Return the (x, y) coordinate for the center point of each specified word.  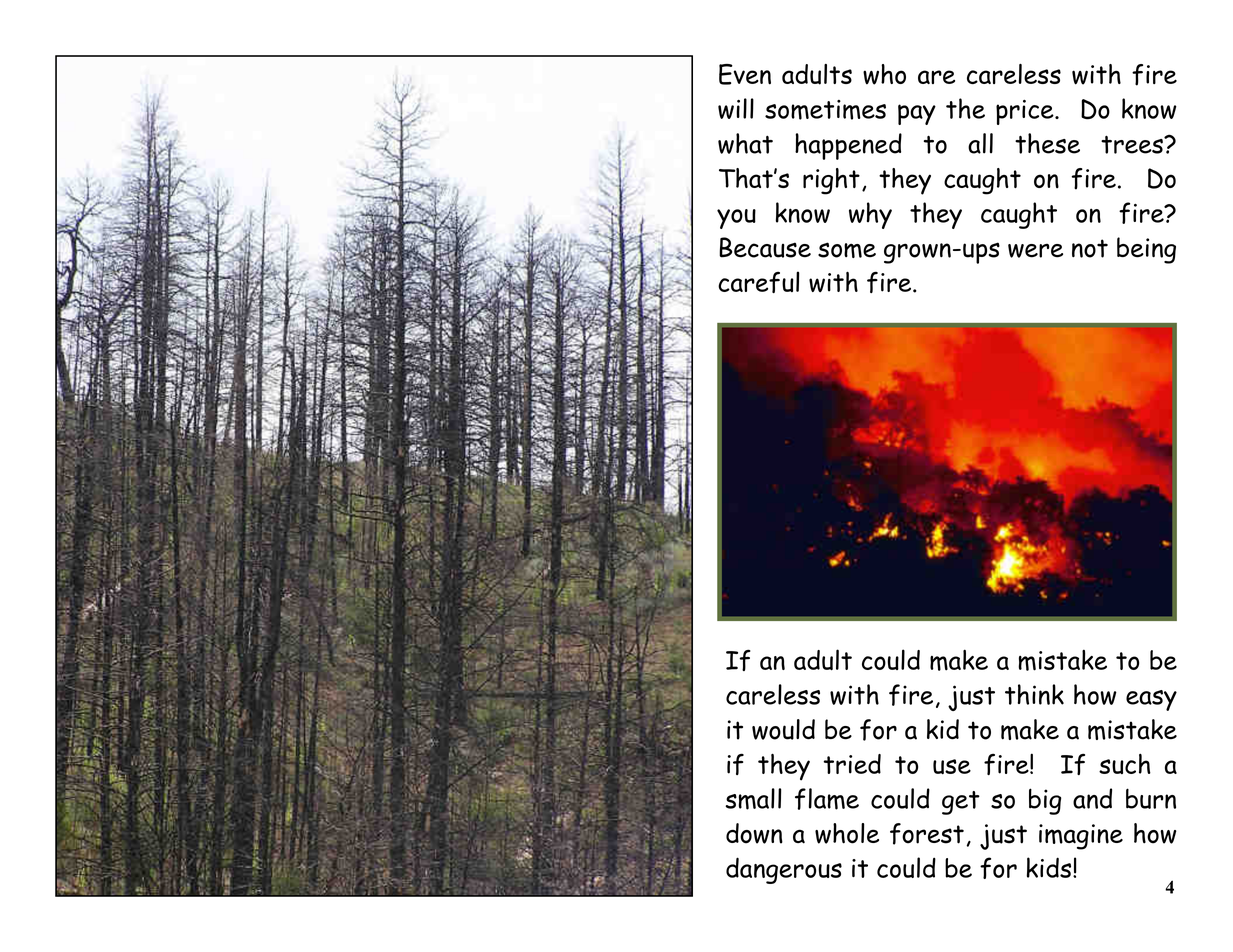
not (1090, 248)
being (1146, 250)
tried (852, 764)
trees (1133, 144)
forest (927, 834)
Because (765, 247)
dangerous (784, 870)
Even (745, 74)
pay (917, 114)
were (1035, 251)
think (1034, 694)
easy (1151, 700)
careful (758, 282)
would (783, 729)
